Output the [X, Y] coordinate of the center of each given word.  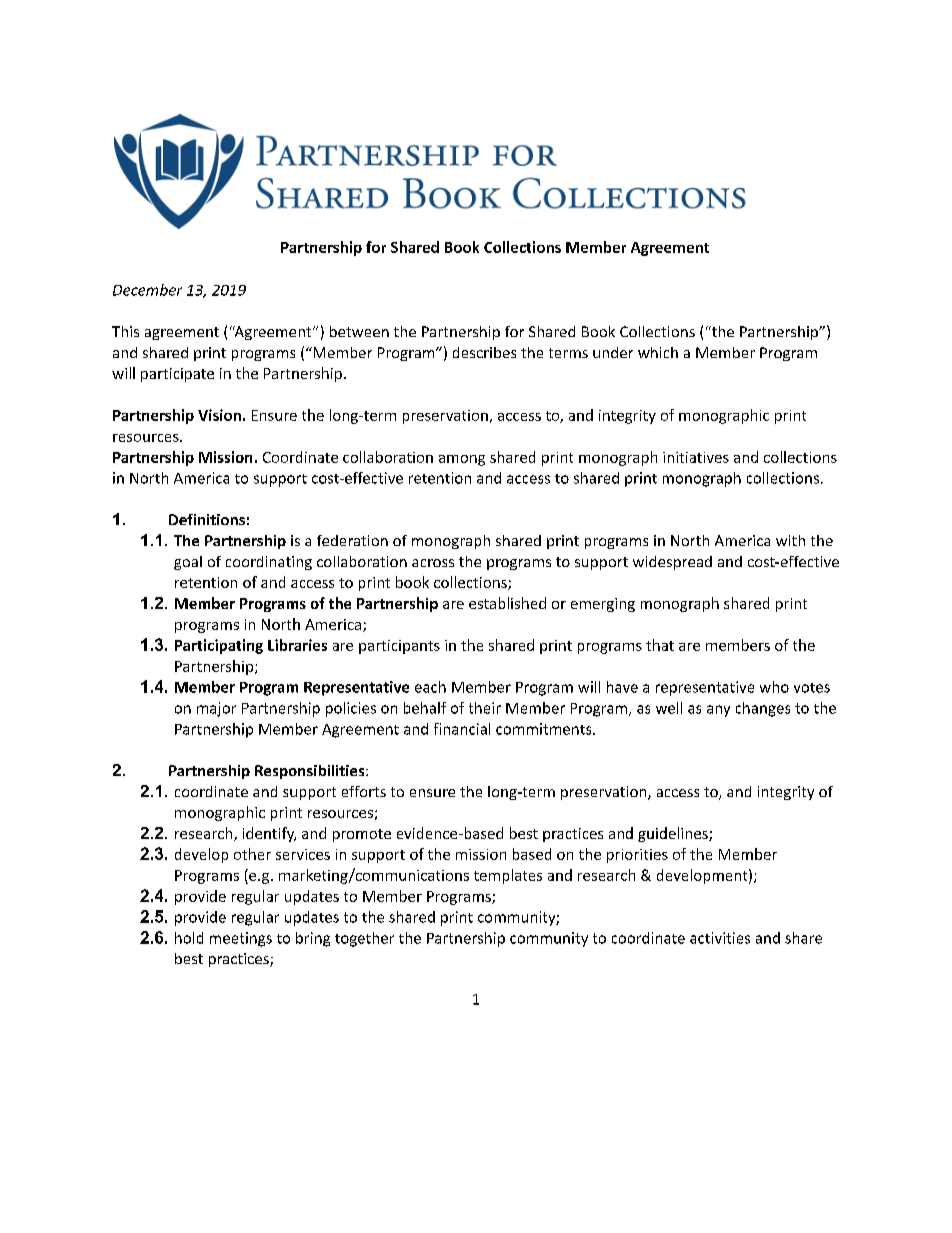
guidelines [674, 834]
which [658, 352]
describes [484, 352]
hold [189, 938]
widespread [672, 563]
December [147, 290]
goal [188, 563]
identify [269, 834]
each [430, 687]
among [462, 460]
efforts [364, 791]
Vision [219, 415]
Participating [219, 646]
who [774, 687]
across [433, 563]
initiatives [696, 457]
